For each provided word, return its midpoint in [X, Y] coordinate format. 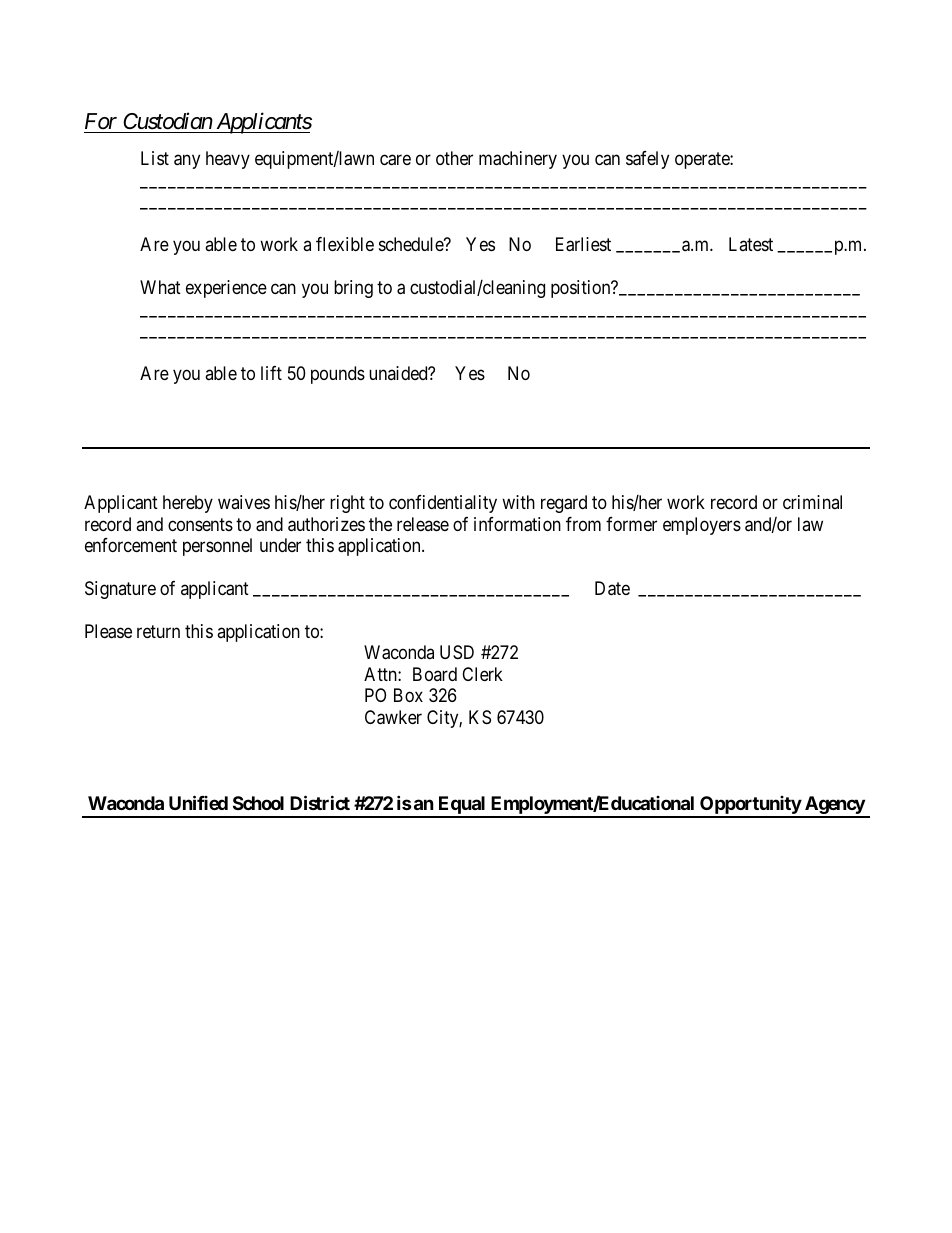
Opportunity [750, 806]
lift [271, 373]
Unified [198, 802]
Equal [462, 806]
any [187, 162]
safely [647, 160]
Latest [751, 244]
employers [702, 526]
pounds [338, 375]
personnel [217, 547]
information [517, 524]
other [454, 158]
